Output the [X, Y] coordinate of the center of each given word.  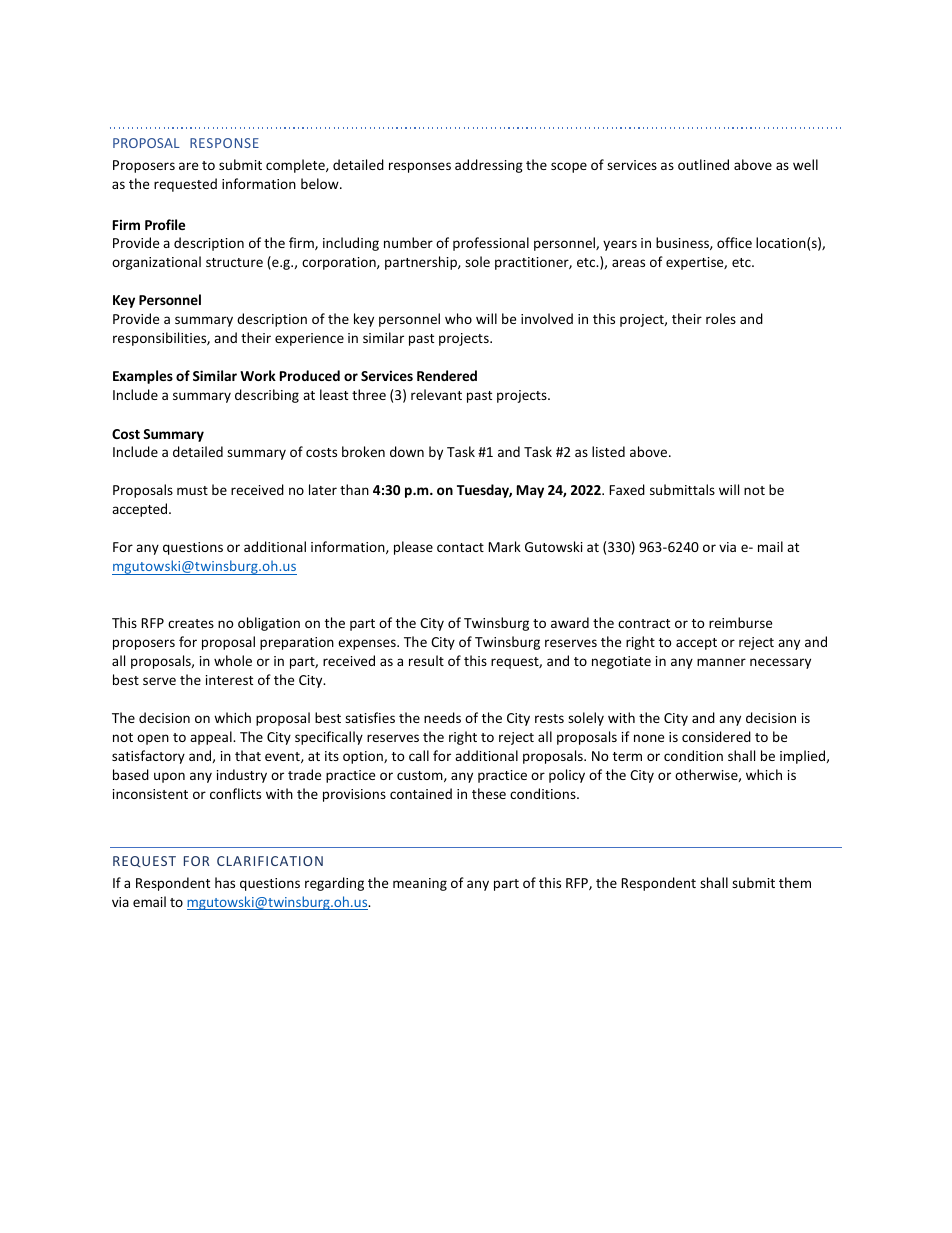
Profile [165, 224]
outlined [703, 164]
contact [460, 547]
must [192, 490]
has [225, 882]
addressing [489, 166]
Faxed [627, 489]
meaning [420, 884]
